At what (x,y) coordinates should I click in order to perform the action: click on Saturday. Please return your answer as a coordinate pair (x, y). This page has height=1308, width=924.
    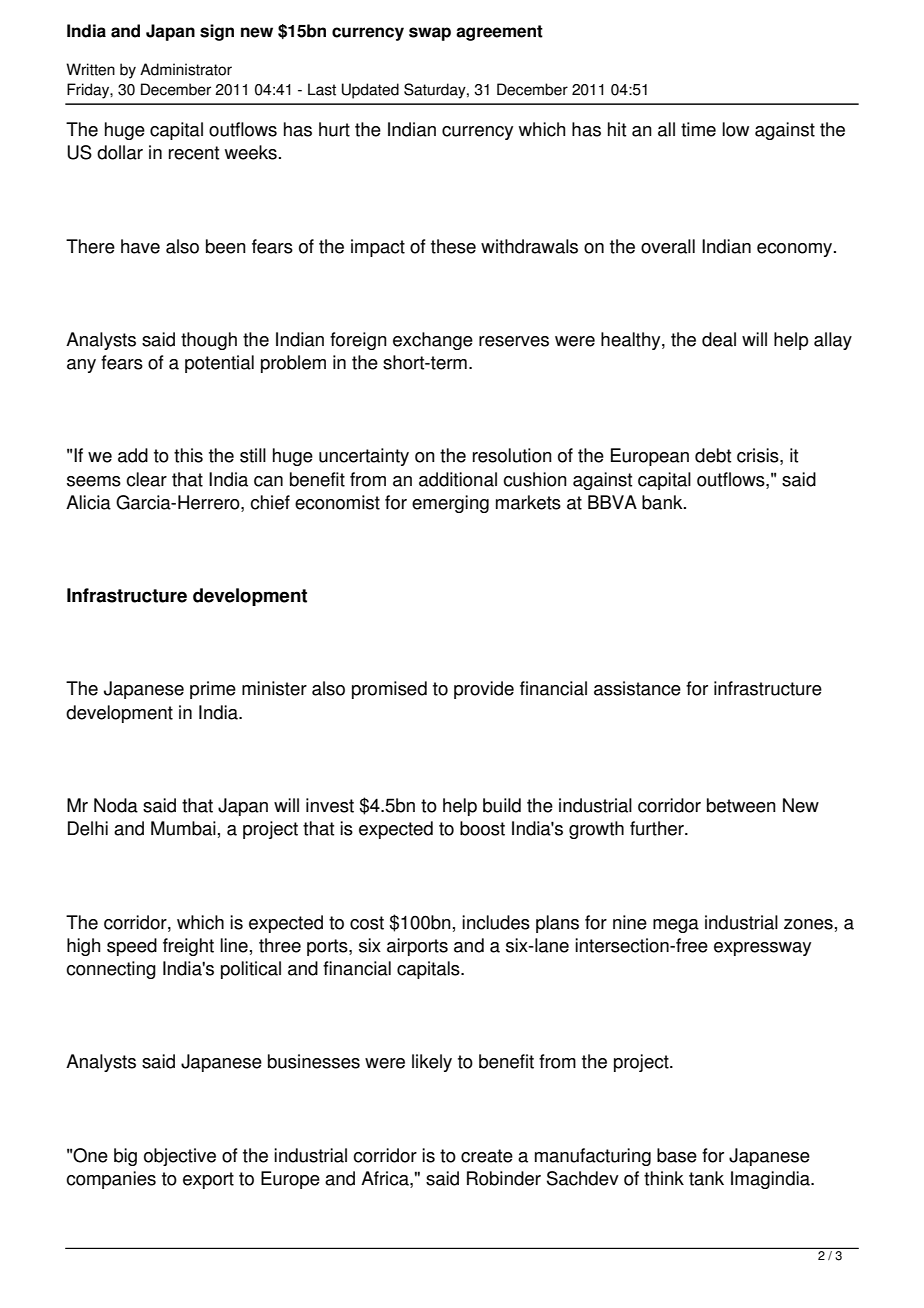
    Looking at the image, I should click on (436, 91).
